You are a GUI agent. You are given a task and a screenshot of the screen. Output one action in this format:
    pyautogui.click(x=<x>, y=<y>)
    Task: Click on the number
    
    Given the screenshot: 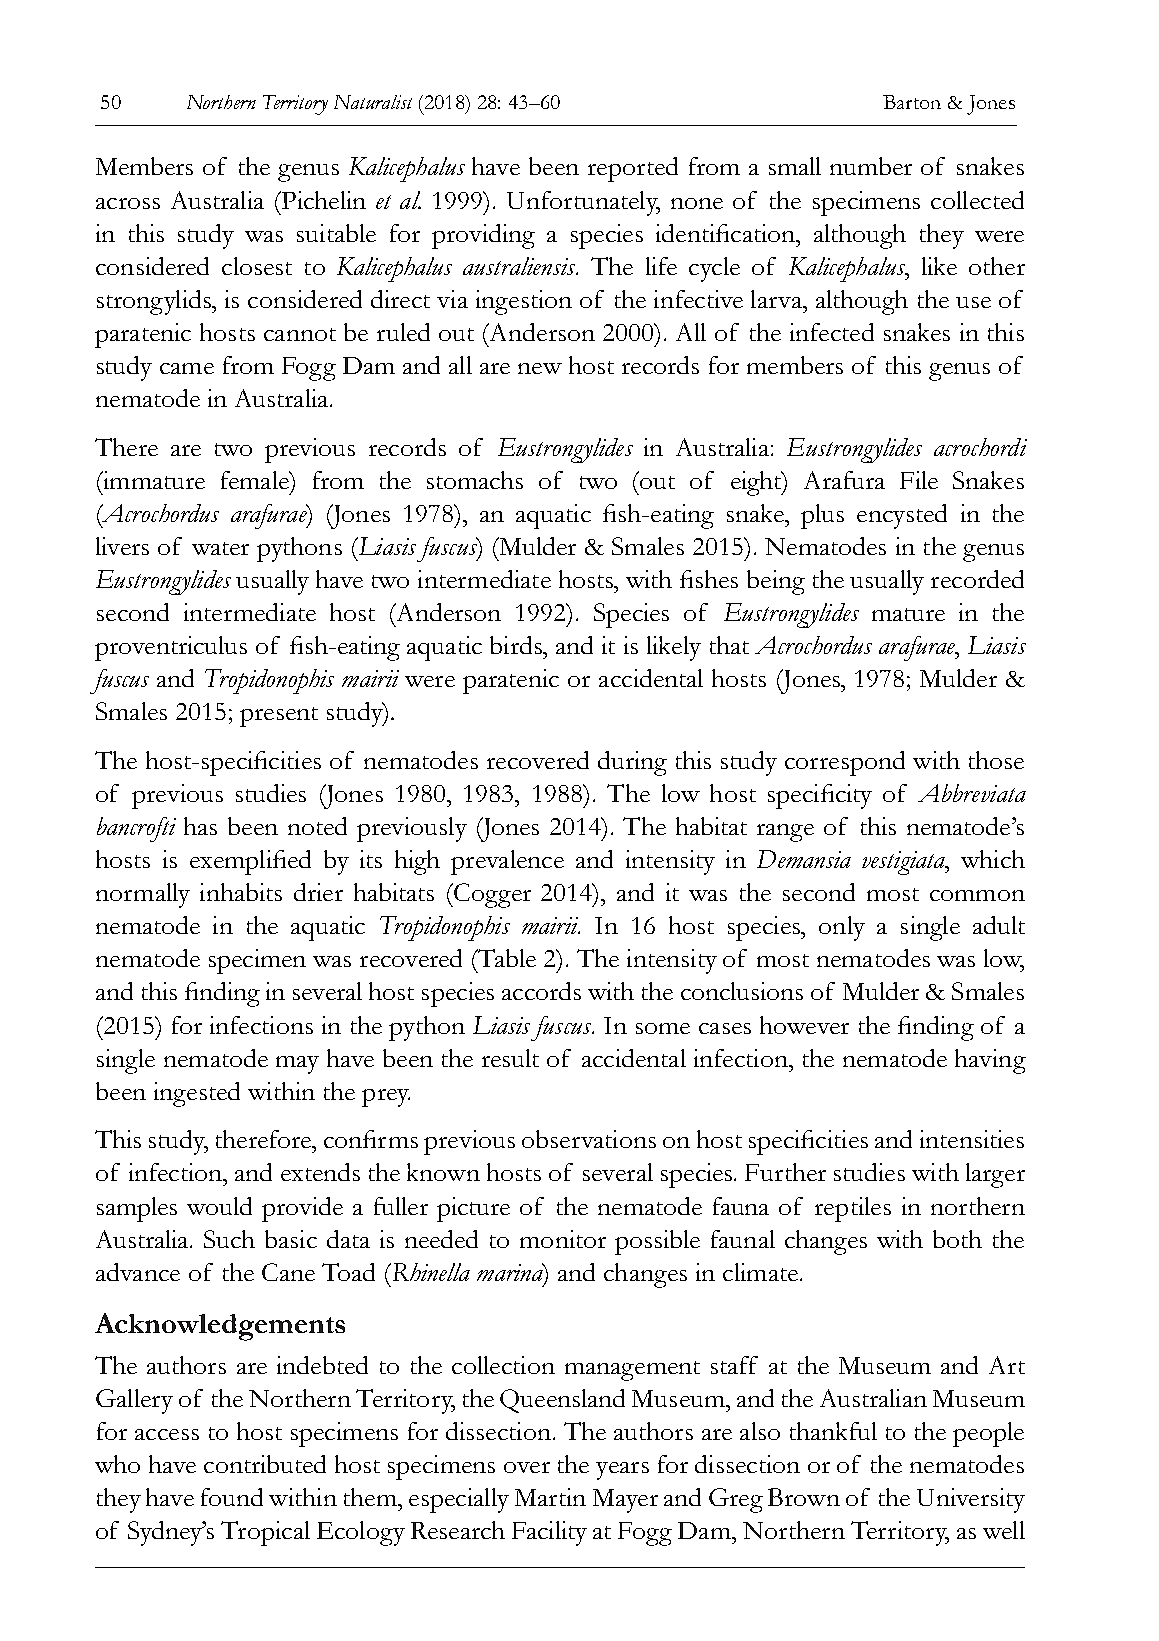 What is the action you would take?
    pyautogui.click(x=871, y=166)
